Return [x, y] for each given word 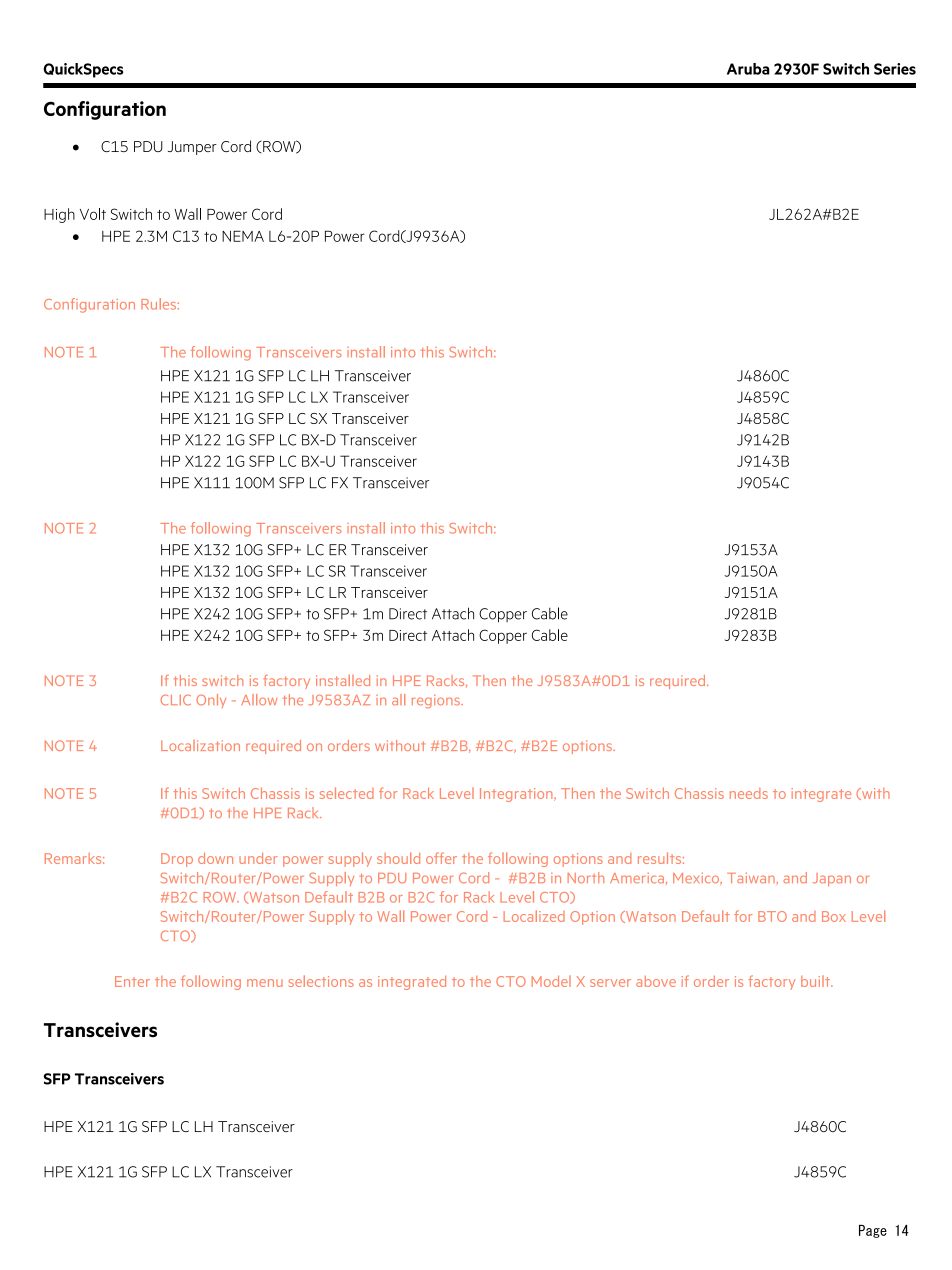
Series [895, 69]
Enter [132, 981]
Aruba [748, 69]
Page [873, 1231]
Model [551, 981]
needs [749, 793]
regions [437, 701]
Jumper [192, 148]
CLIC [176, 700]
